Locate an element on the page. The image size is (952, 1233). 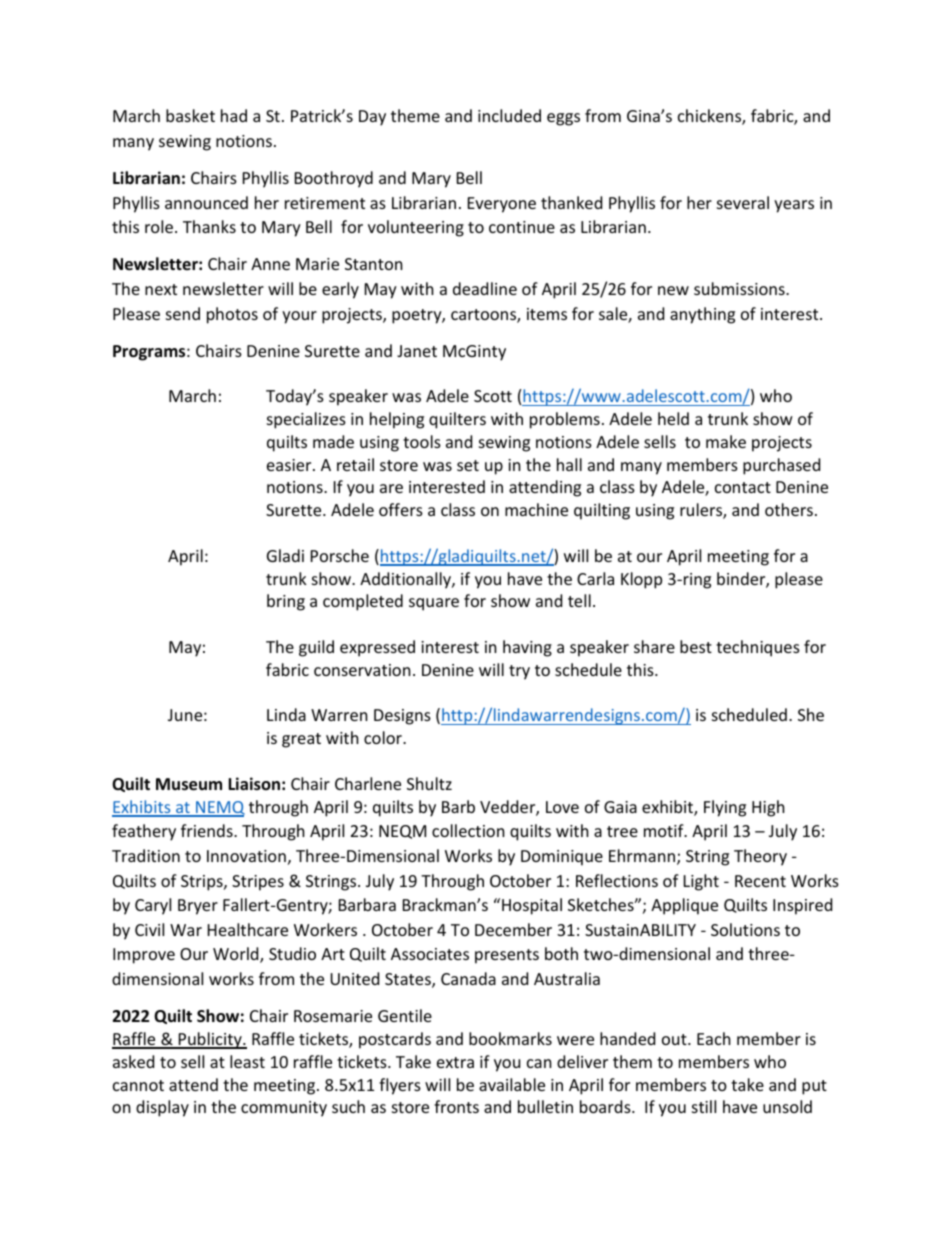
least is located at coordinates (247, 1061).
